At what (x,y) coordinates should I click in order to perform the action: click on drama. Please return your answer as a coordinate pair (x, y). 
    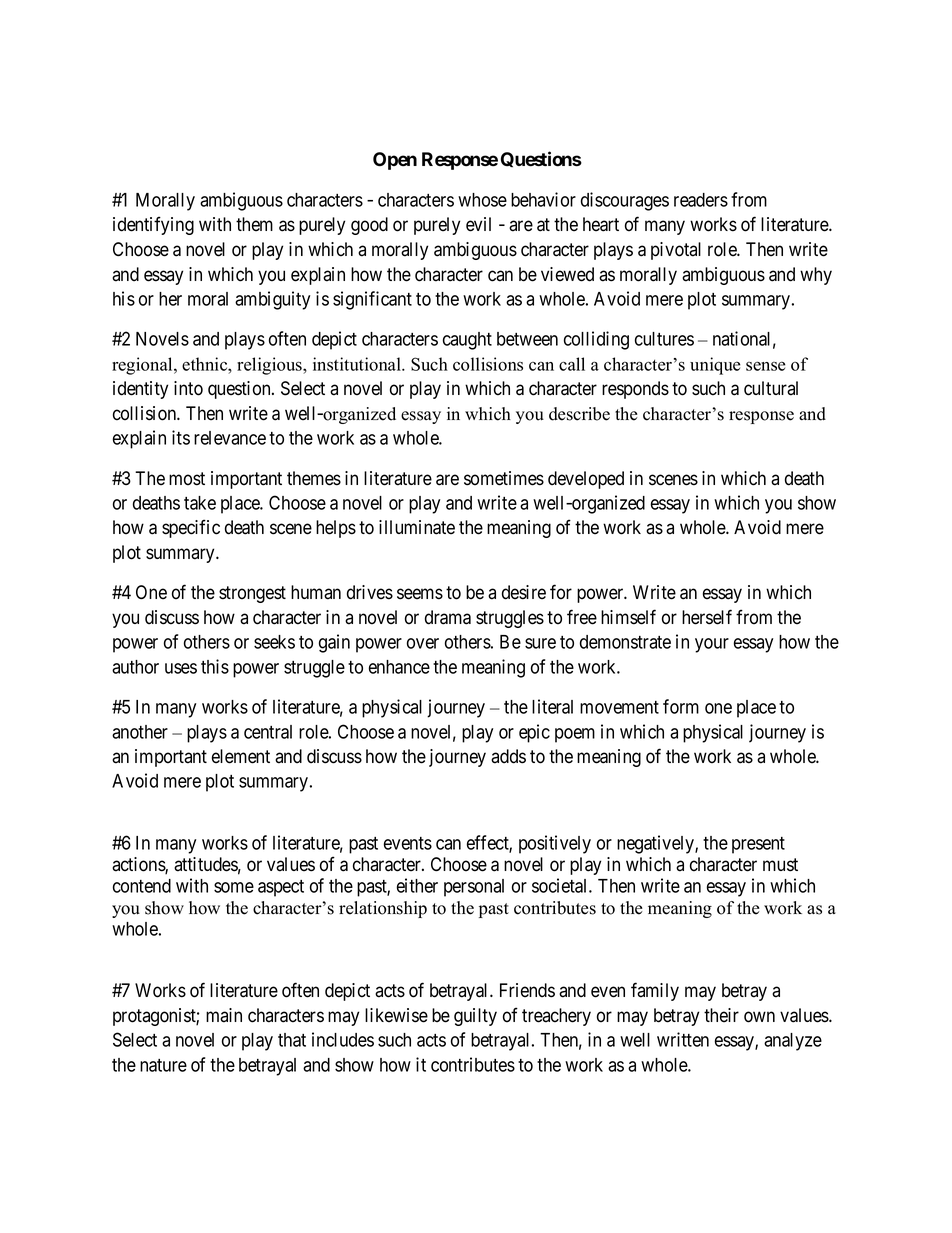
    Looking at the image, I should click on (448, 617).
